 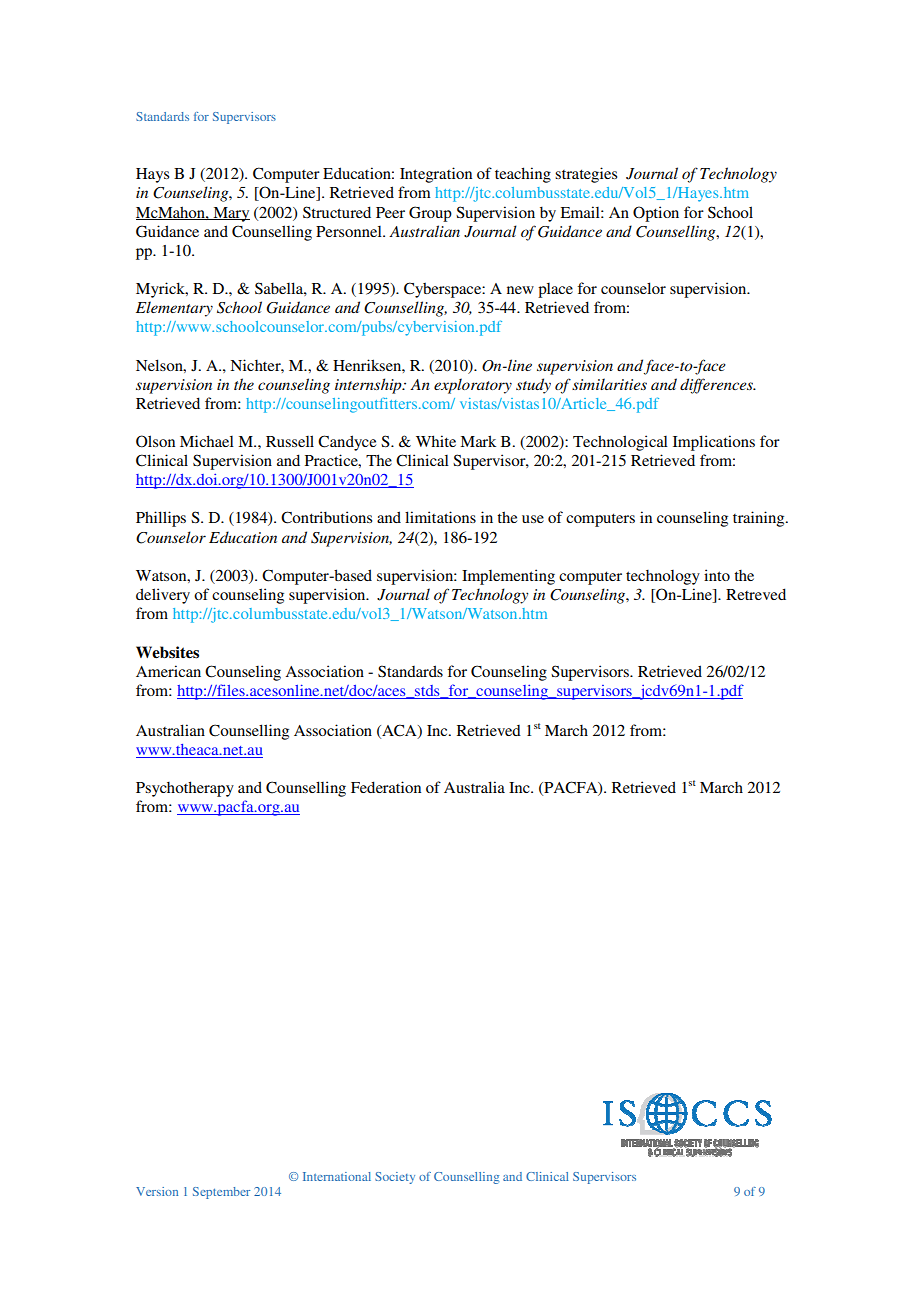 What do you see at coordinates (430, 214) in the screenshot?
I see `Group` at bounding box center [430, 214].
